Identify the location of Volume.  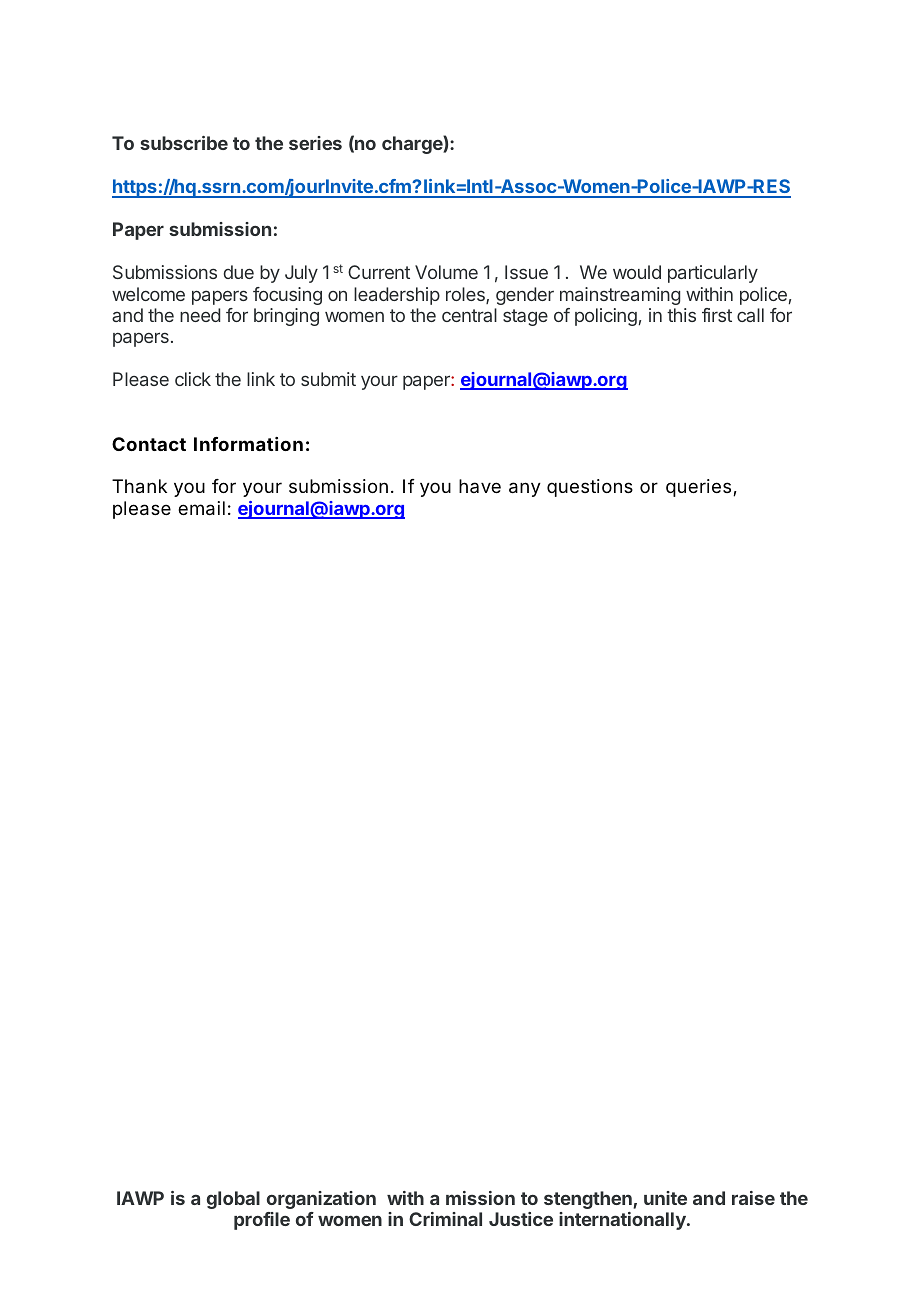
(446, 272).
